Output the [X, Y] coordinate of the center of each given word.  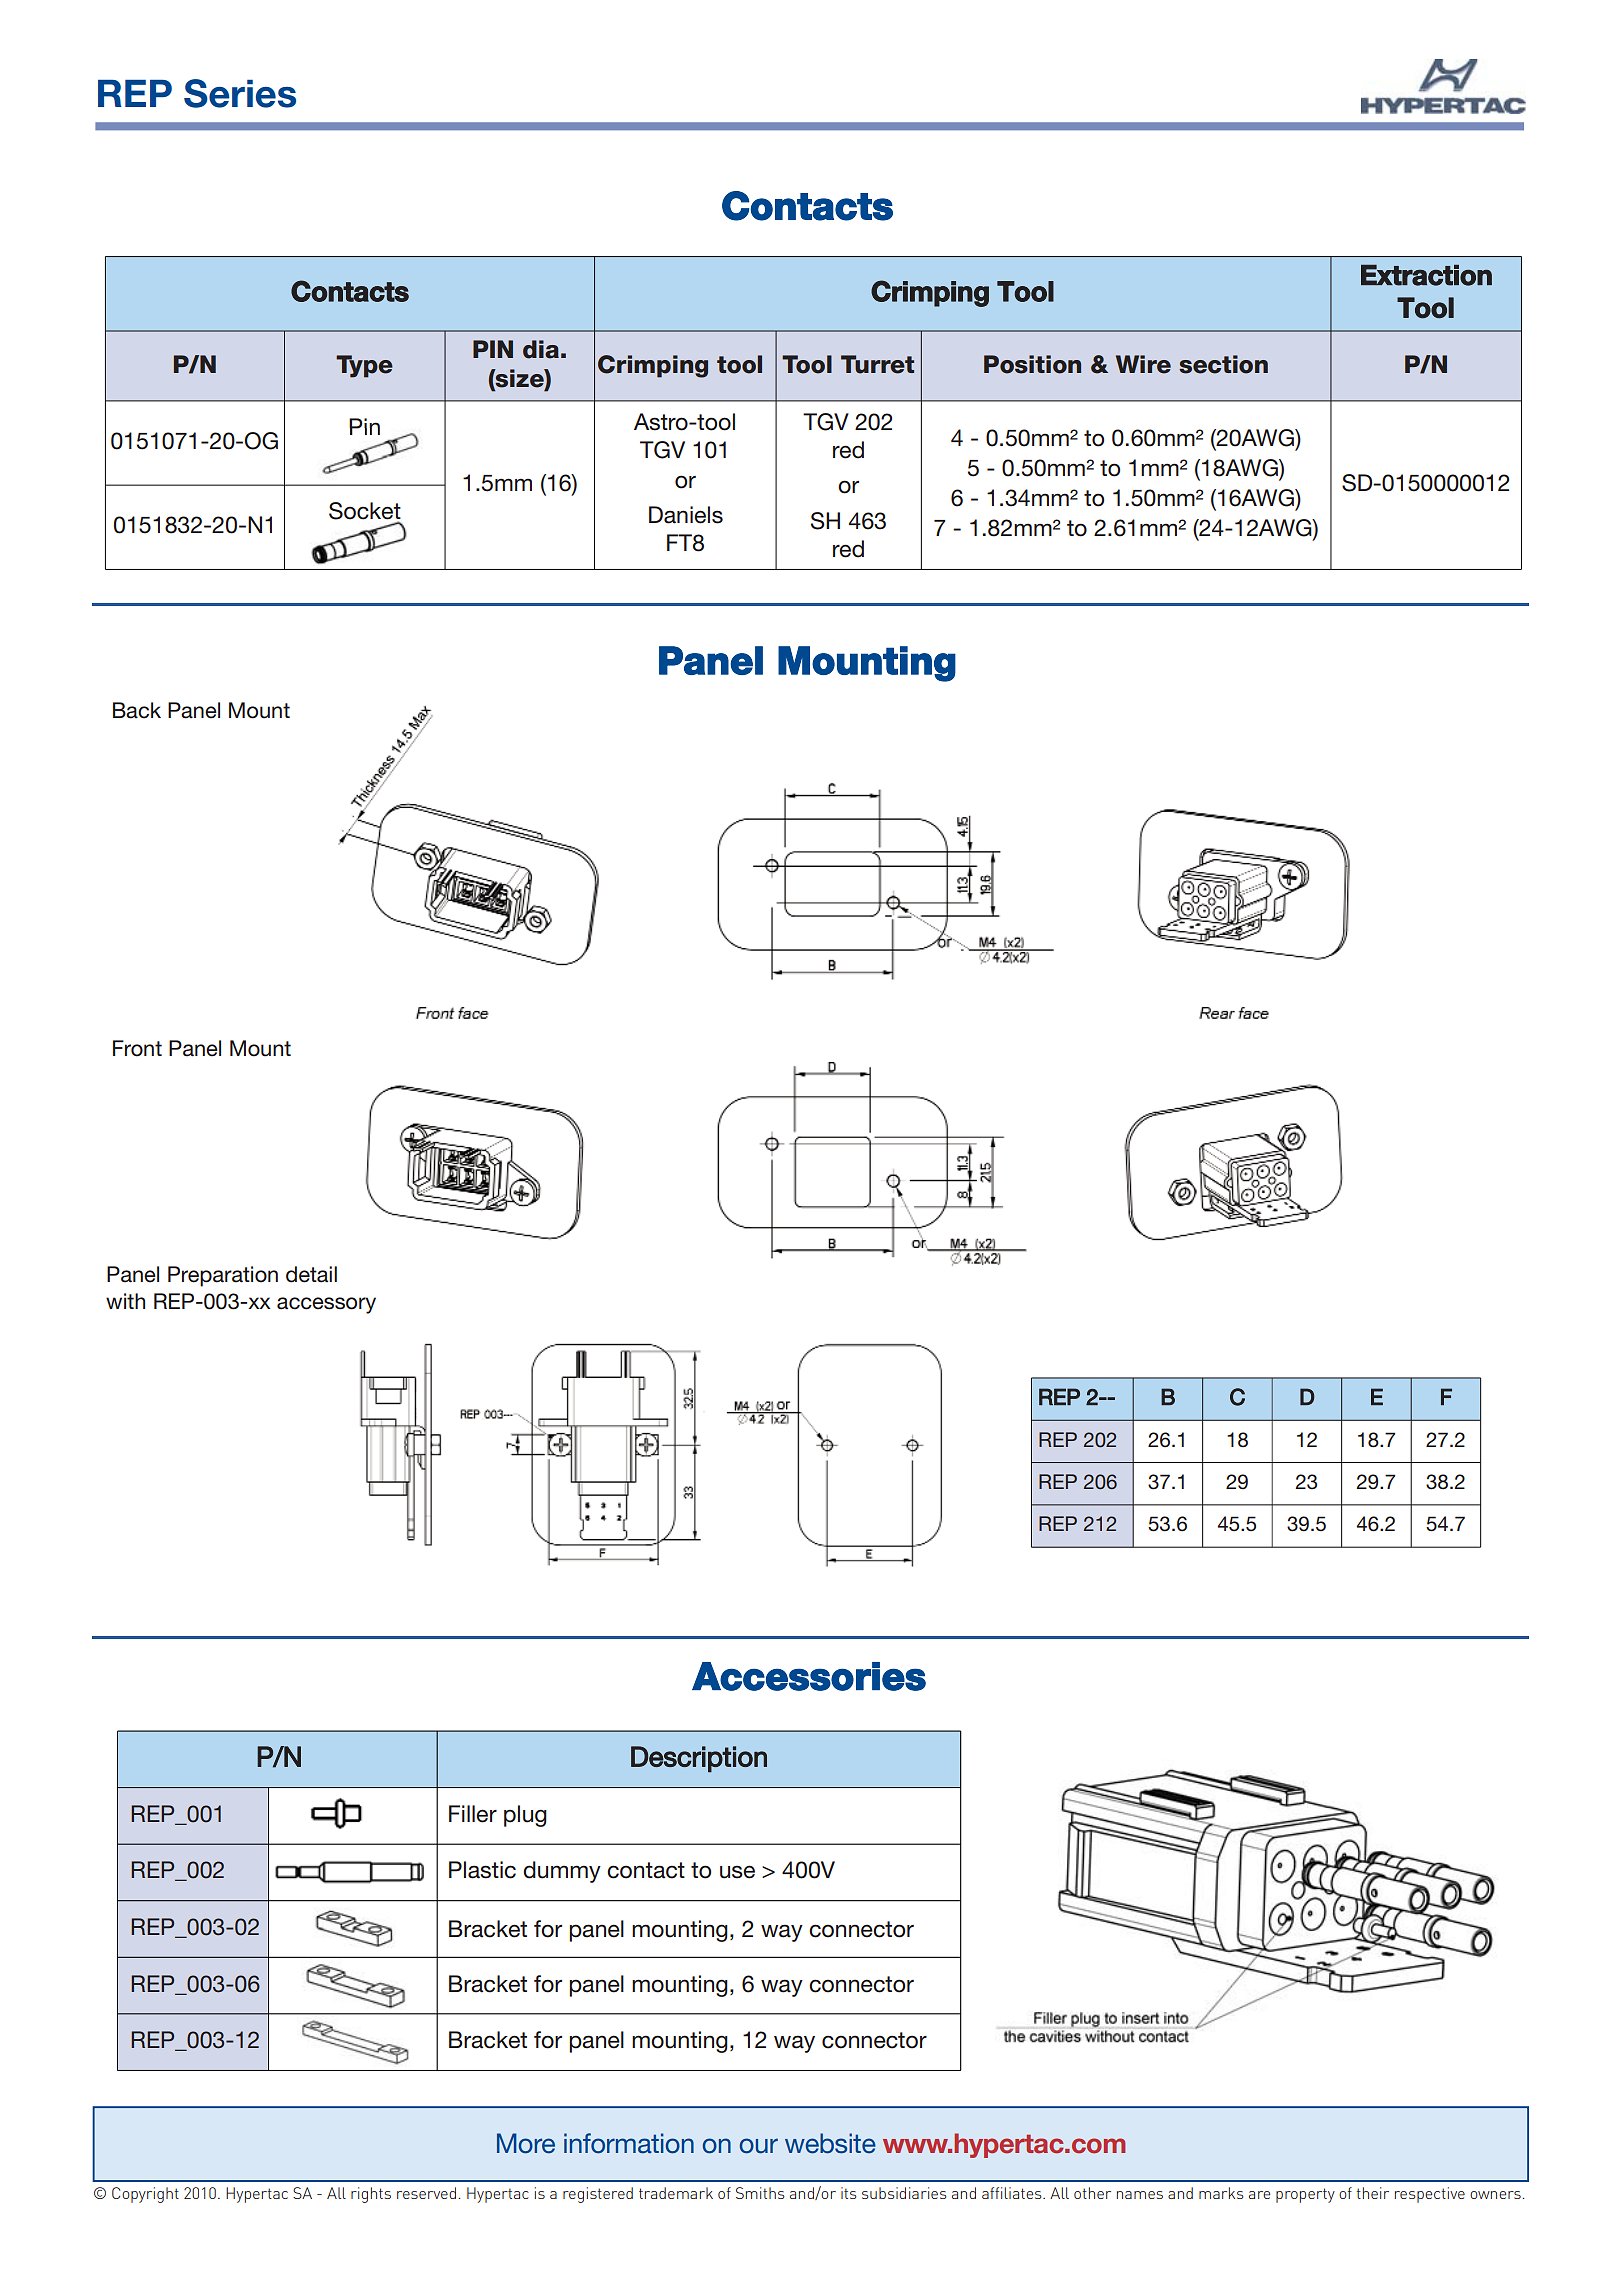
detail [311, 1274]
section [1223, 364]
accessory [326, 1305]
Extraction [1426, 275]
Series [240, 93]
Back [137, 710]
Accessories [809, 1676]
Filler [473, 1814]
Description [699, 1759]
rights [371, 2195]
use [737, 1872]
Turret [877, 364]
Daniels [686, 515]
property [1305, 2195]
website [830, 2143]
